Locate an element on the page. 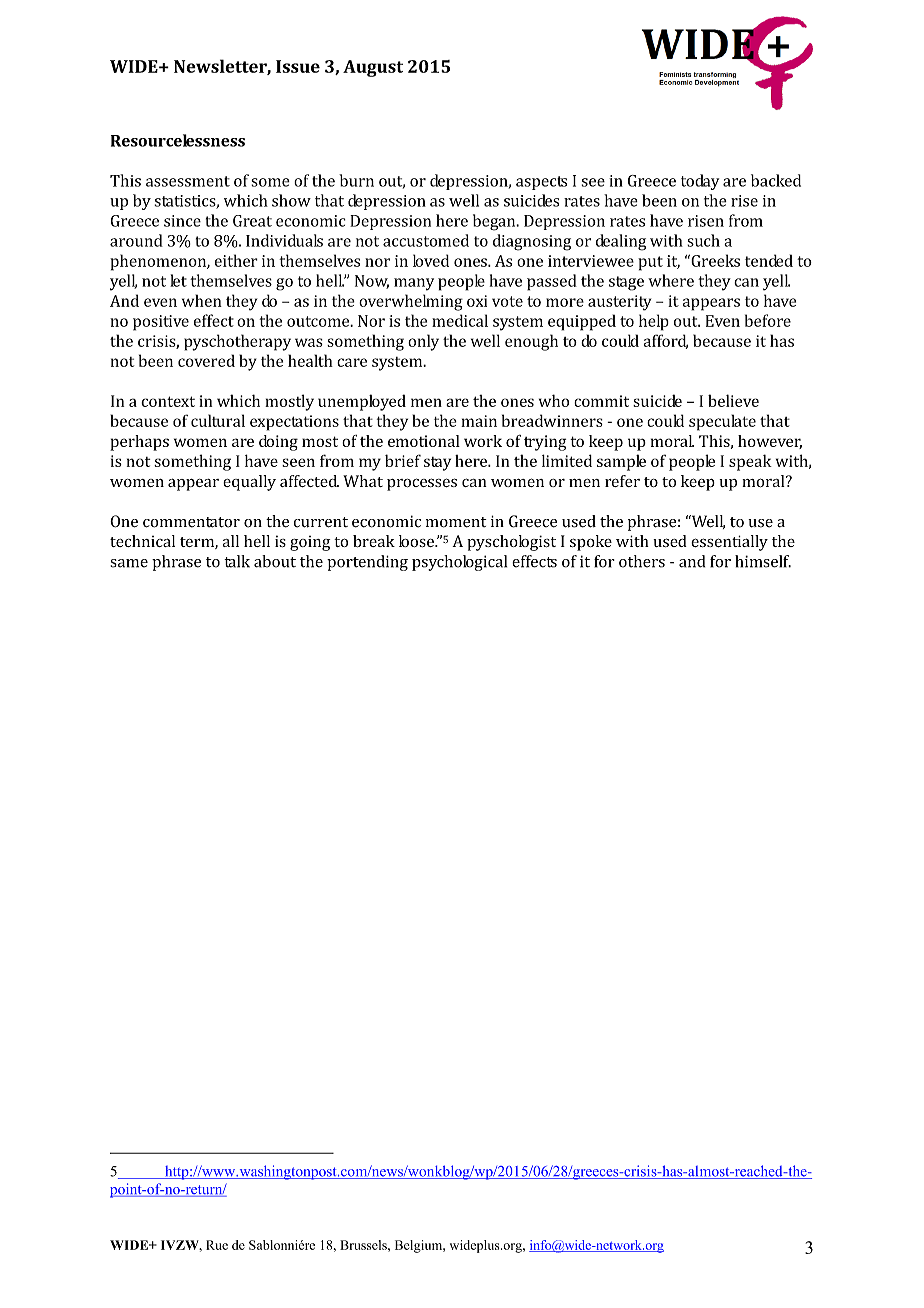 This document has width=924, height=1308. others is located at coordinates (642, 561).
